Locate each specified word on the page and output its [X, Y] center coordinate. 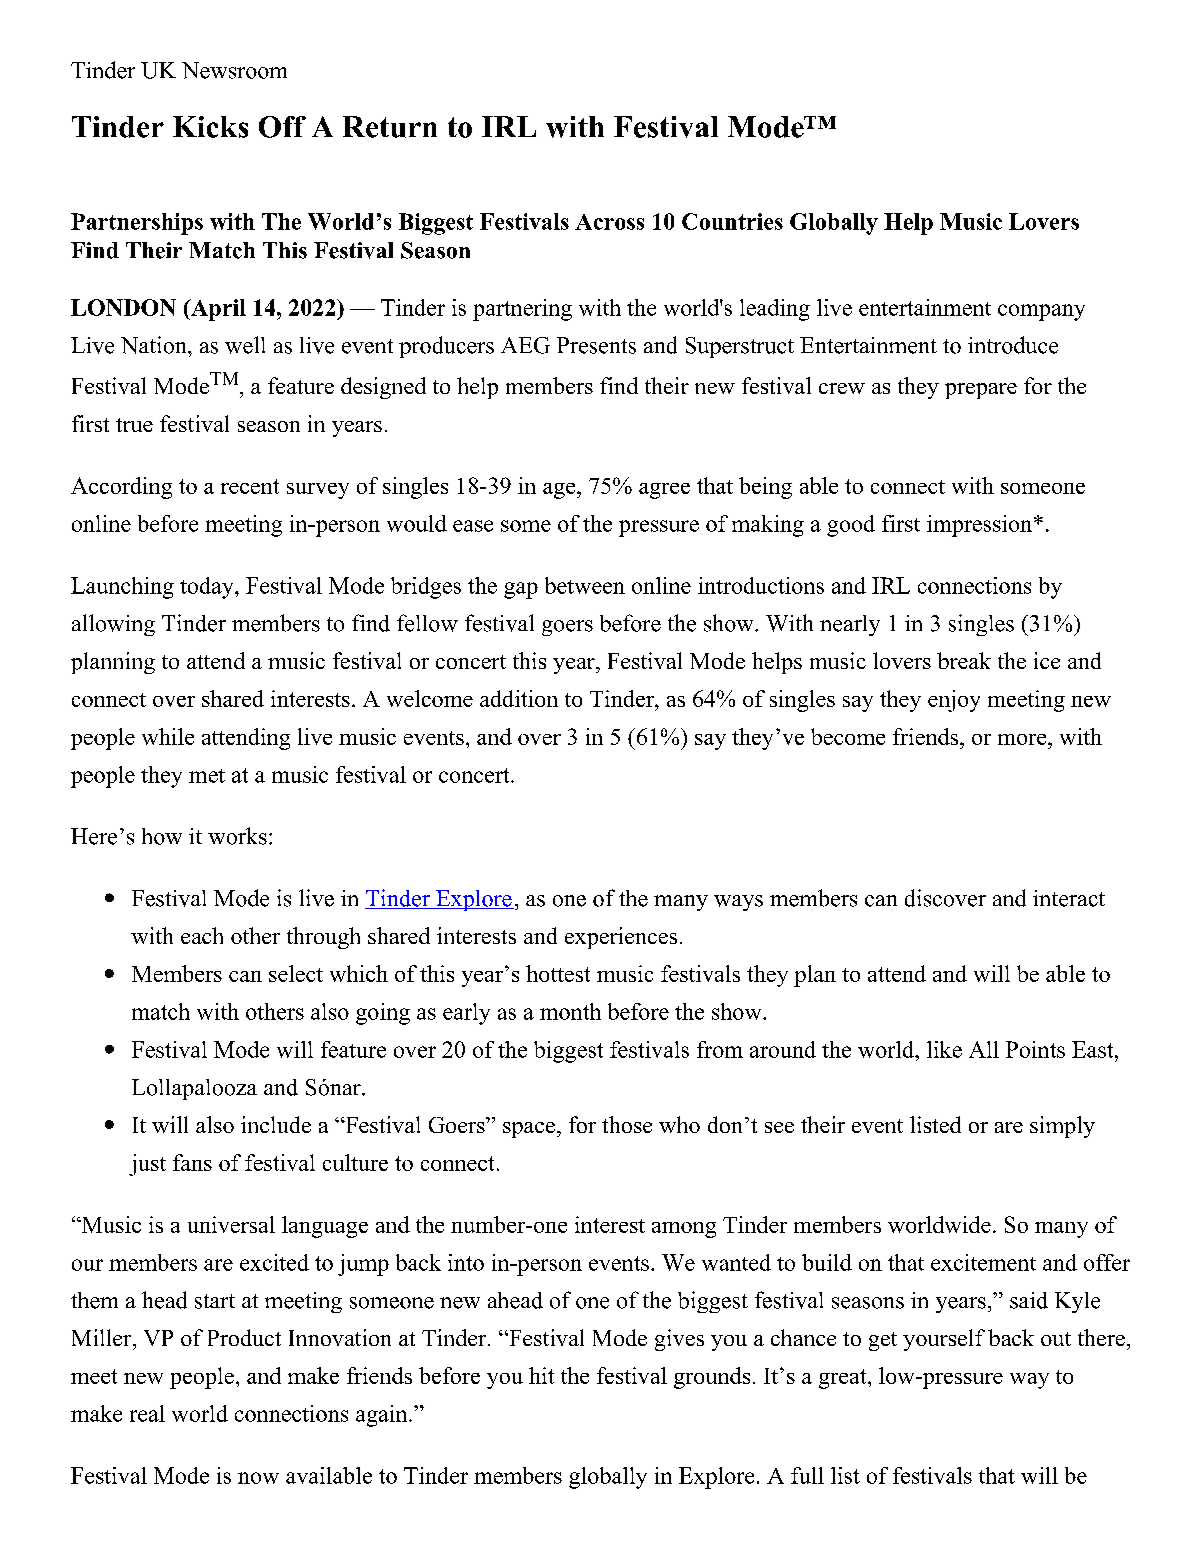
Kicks [210, 127]
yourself [944, 1340]
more [1023, 739]
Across [609, 222]
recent [250, 486]
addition [519, 698]
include [276, 1124]
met [207, 776]
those [627, 1124]
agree [664, 491]
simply [1062, 1127]
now [258, 1478]
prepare [981, 391]
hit [541, 1375]
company [1041, 312]
